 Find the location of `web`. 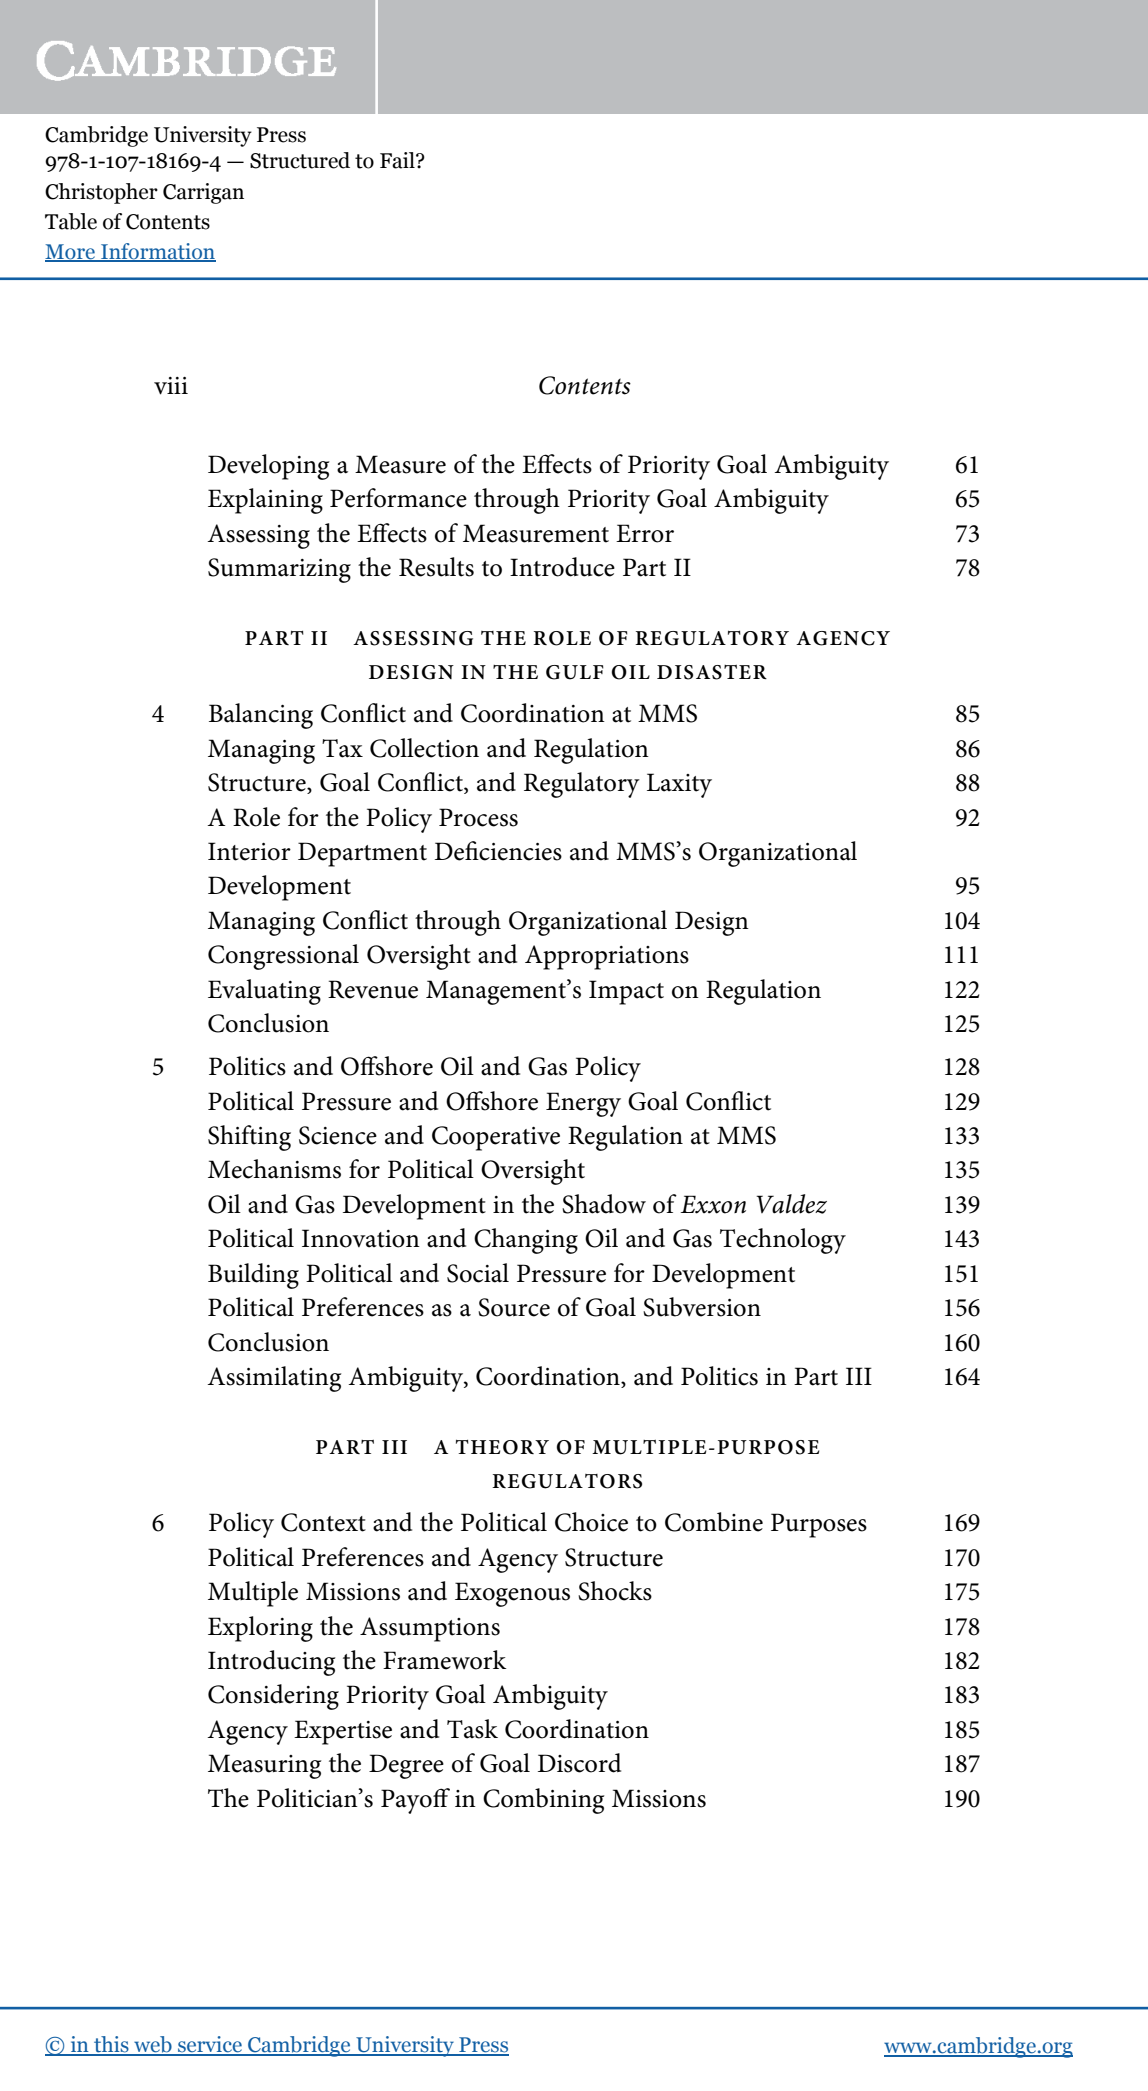

web is located at coordinates (153, 2045).
